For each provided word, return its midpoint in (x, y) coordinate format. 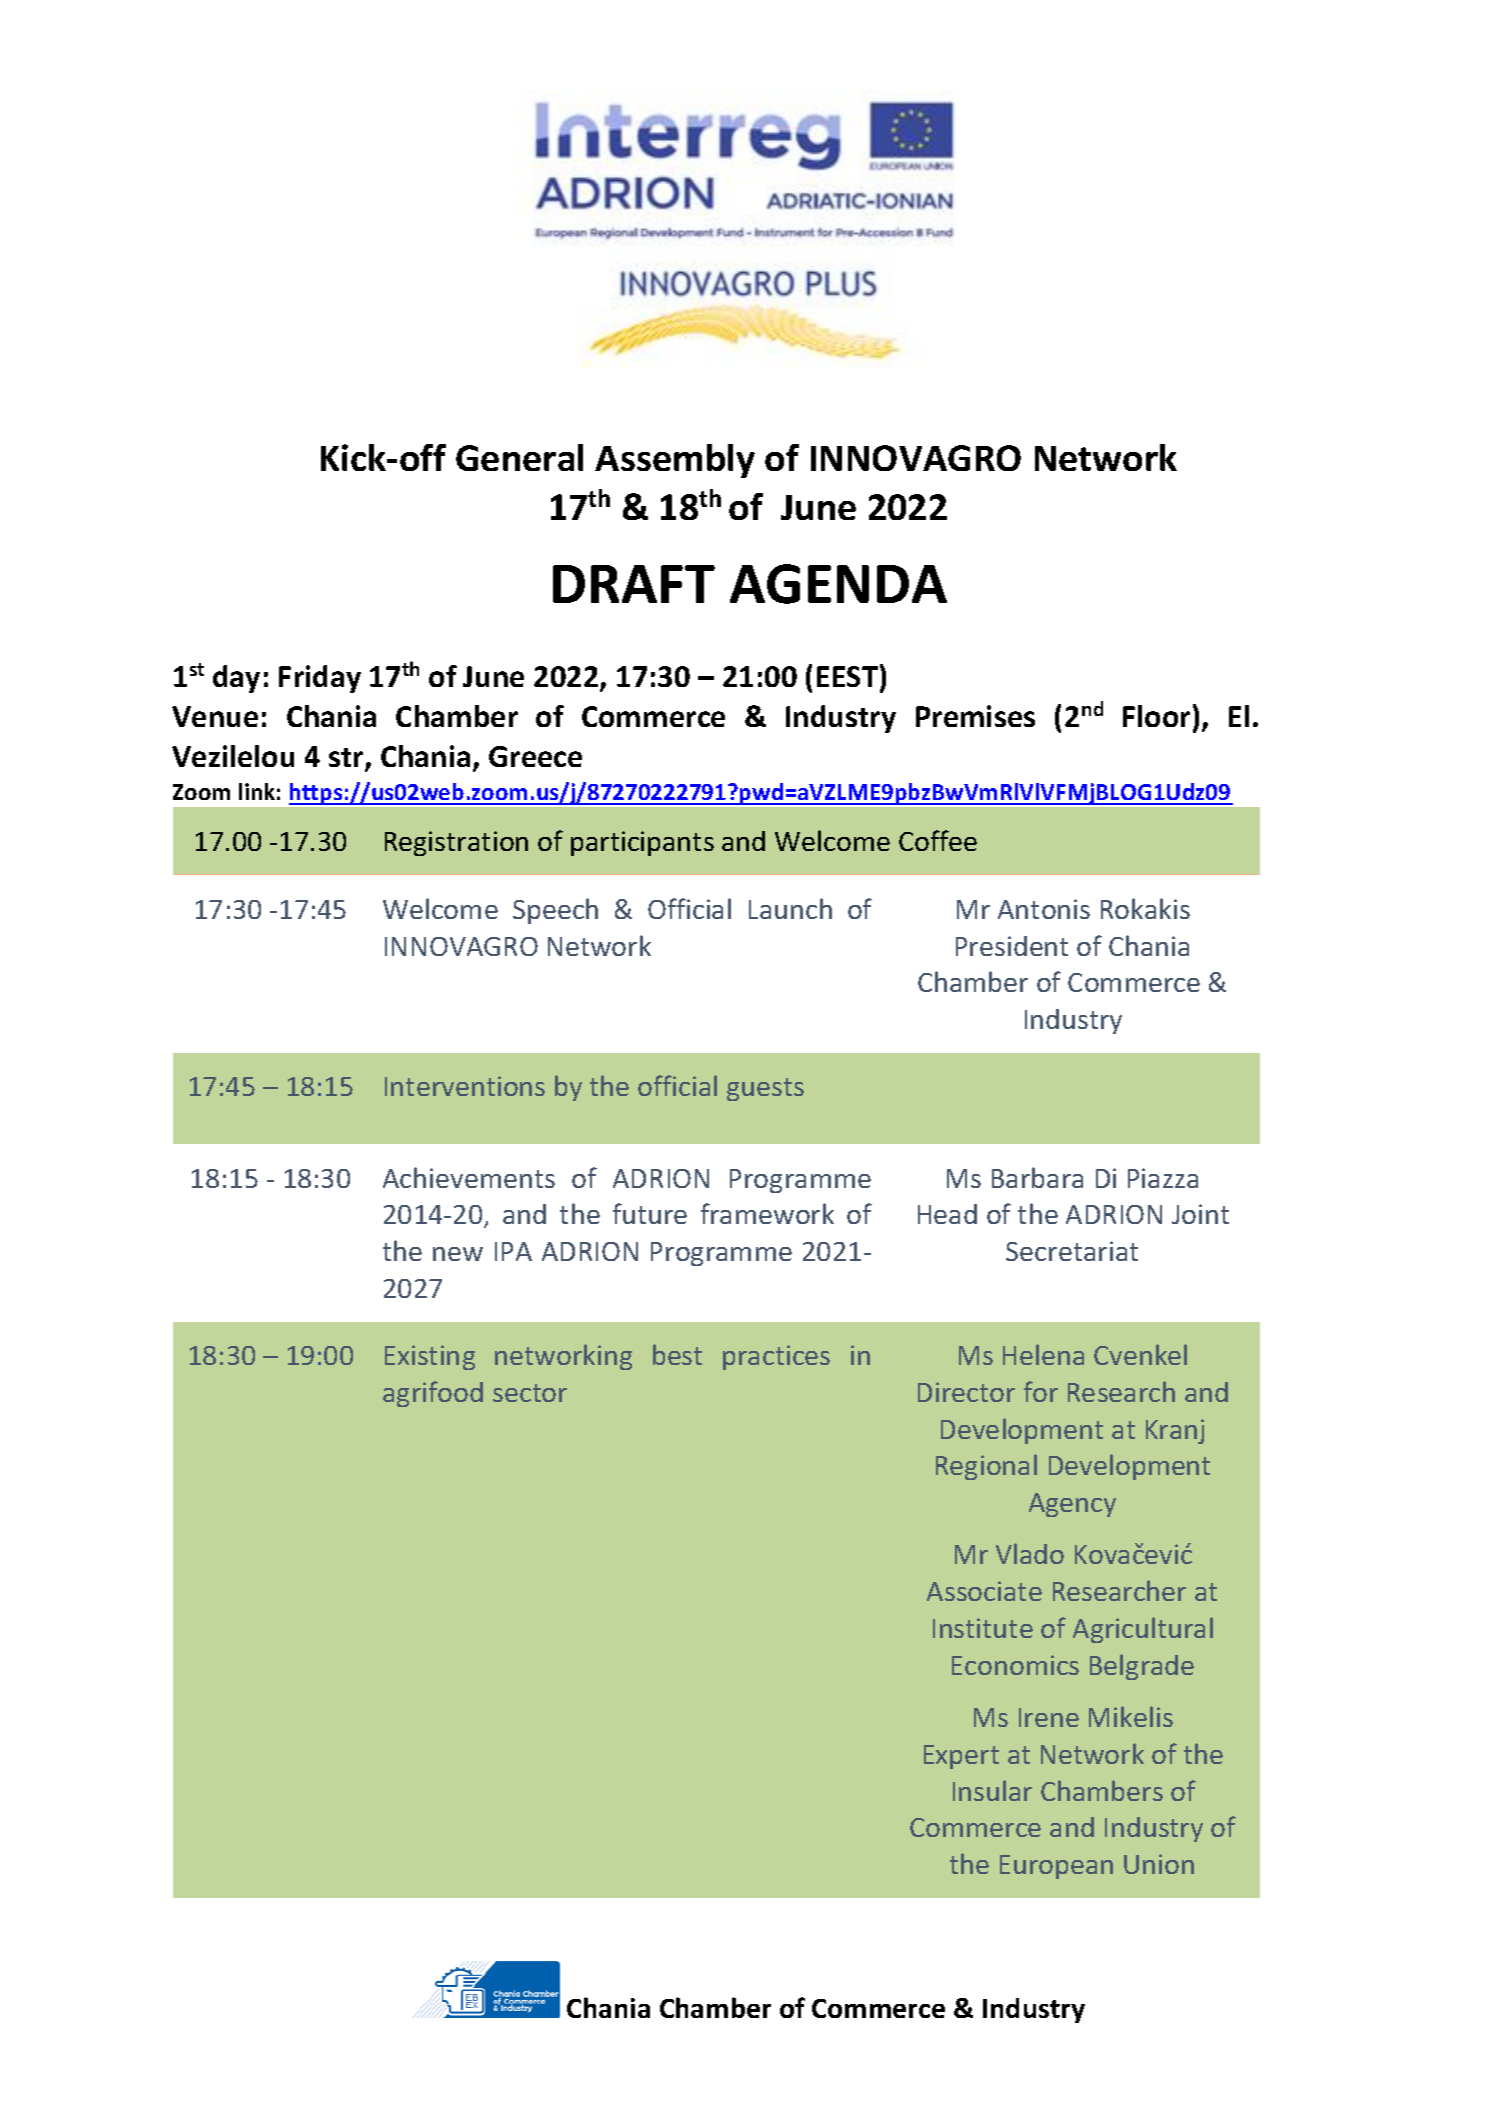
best (677, 1354)
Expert (961, 1757)
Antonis (1044, 909)
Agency (1072, 1505)
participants (642, 843)
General (519, 457)
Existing (430, 1357)
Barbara (1037, 1177)
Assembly (675, 461)
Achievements (469, 1177)
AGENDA (838, 584)
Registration (456, 843)
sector (530, 1393)
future (650, 1213)
